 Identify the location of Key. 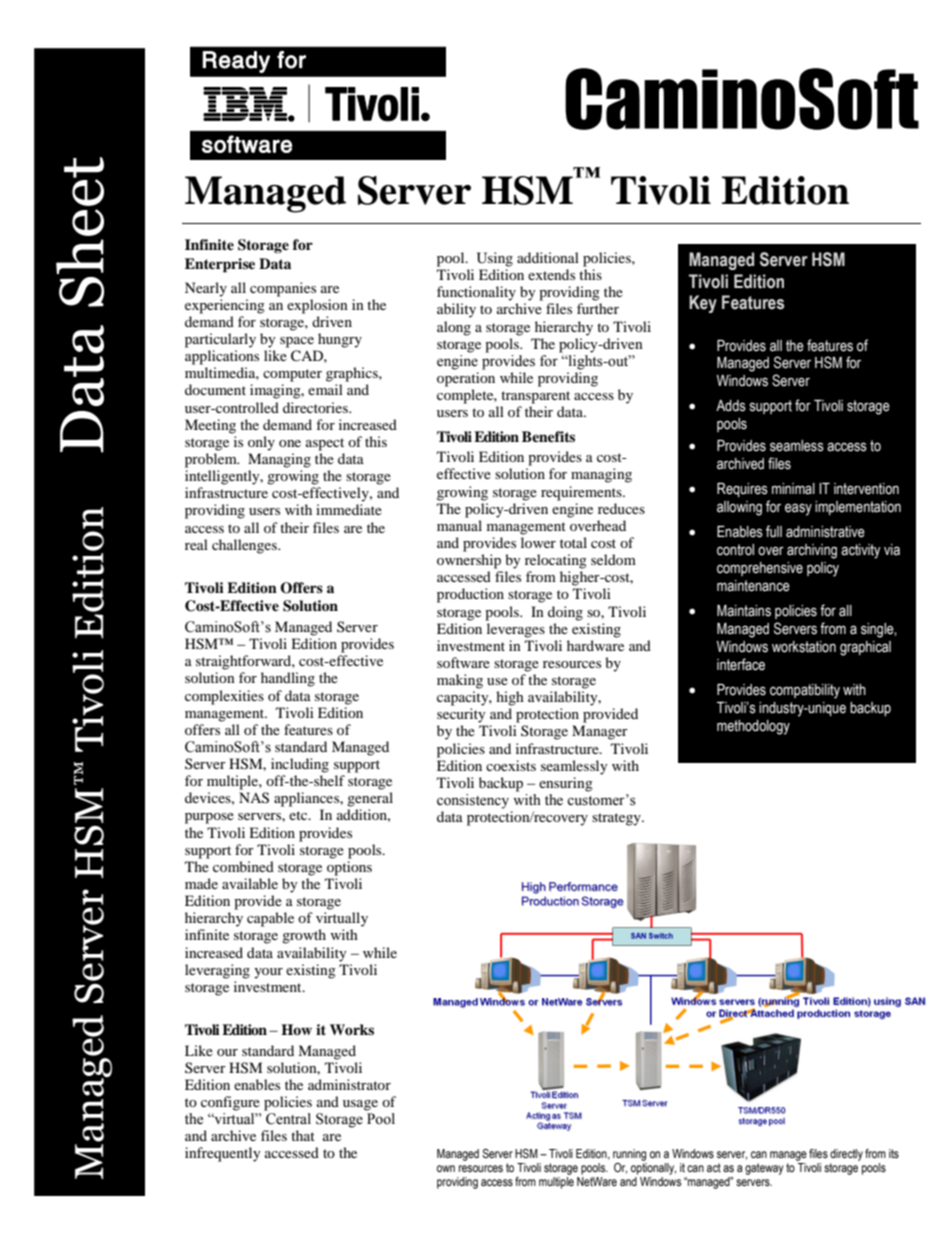
(703, 304).
